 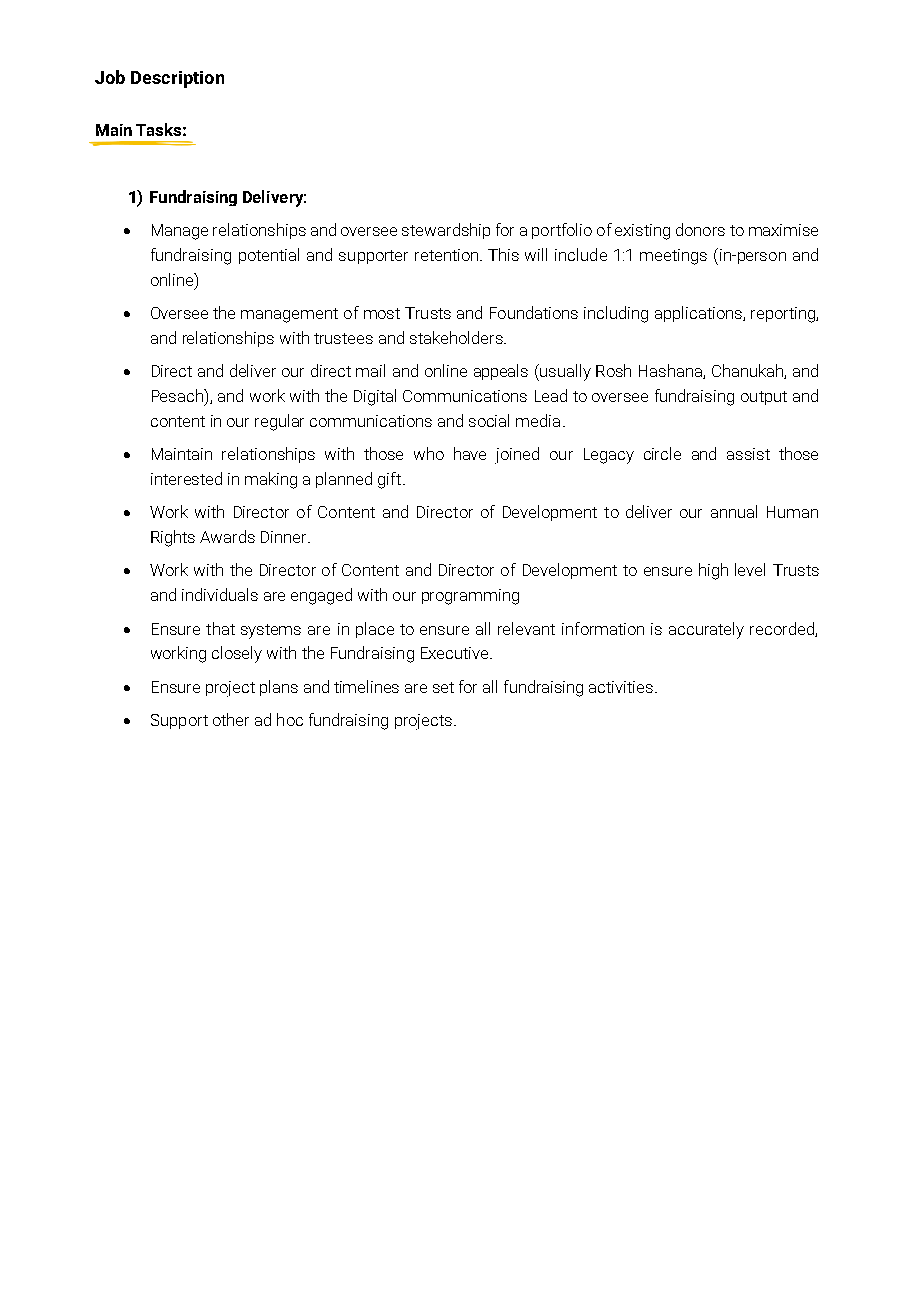 I want to click on meetings, so click(x=673, y=257).
